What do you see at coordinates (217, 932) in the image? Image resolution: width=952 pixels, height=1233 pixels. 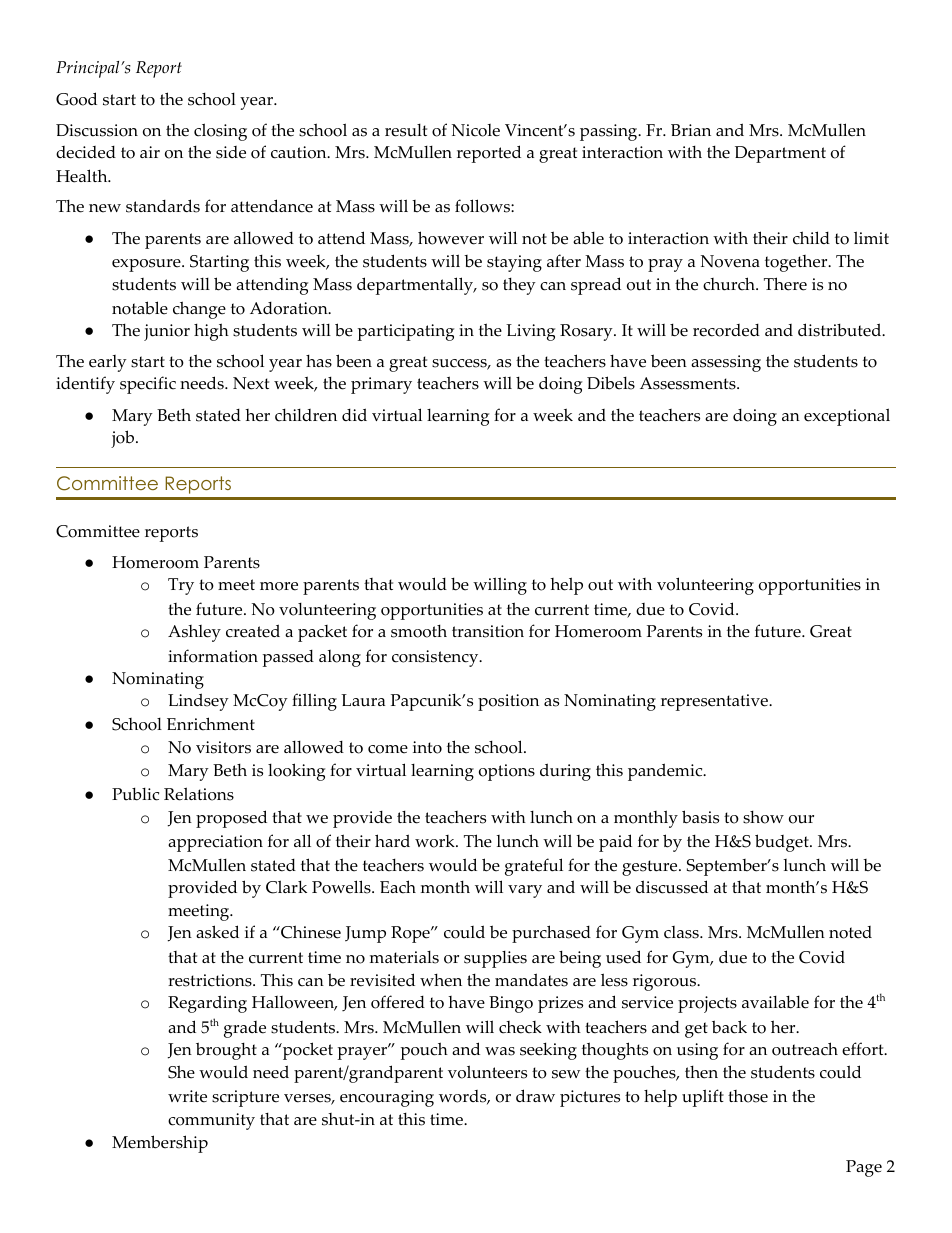 I see `asked` at bounding box center [217, 932].
